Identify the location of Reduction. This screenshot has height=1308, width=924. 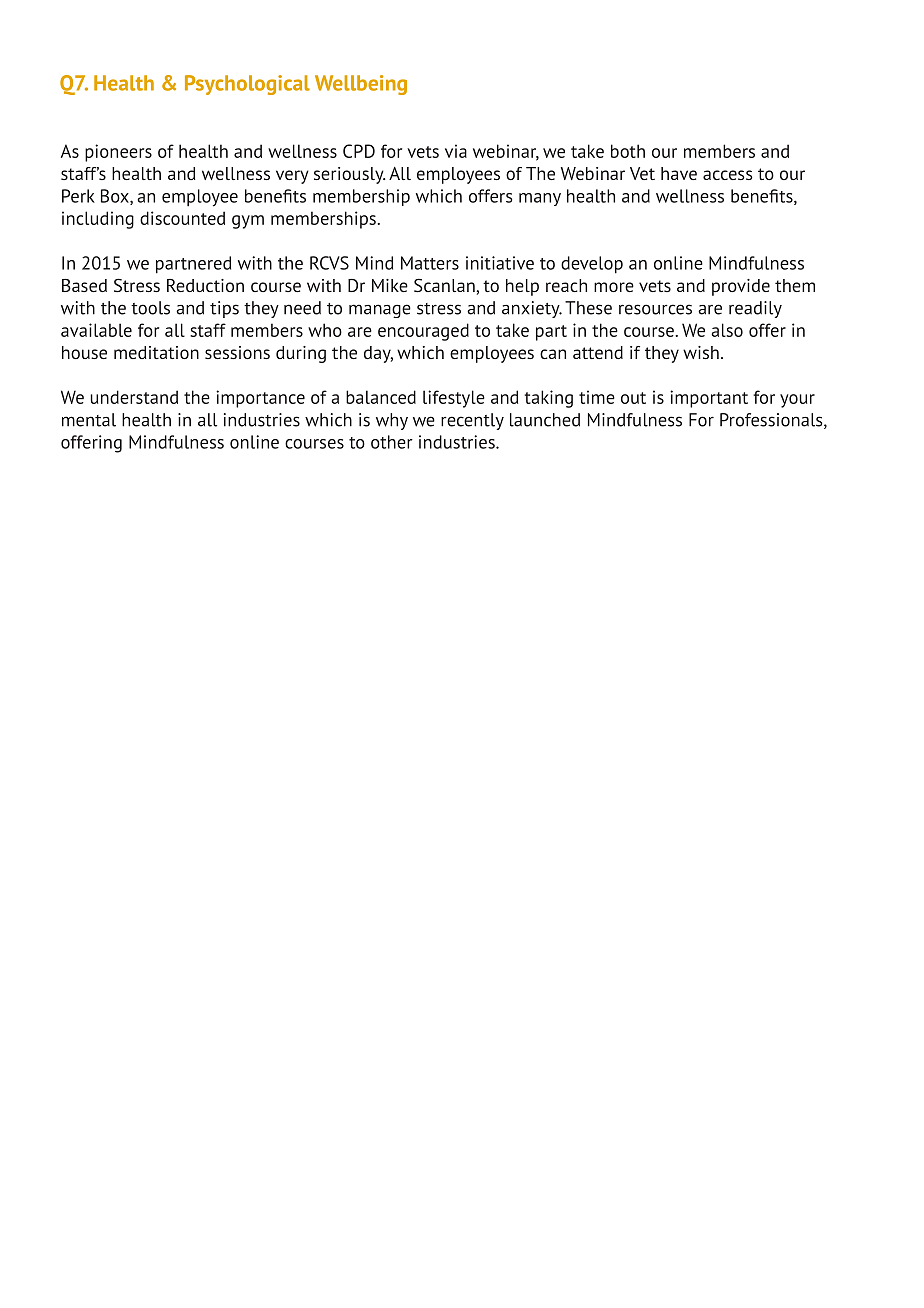
(205, 285).
